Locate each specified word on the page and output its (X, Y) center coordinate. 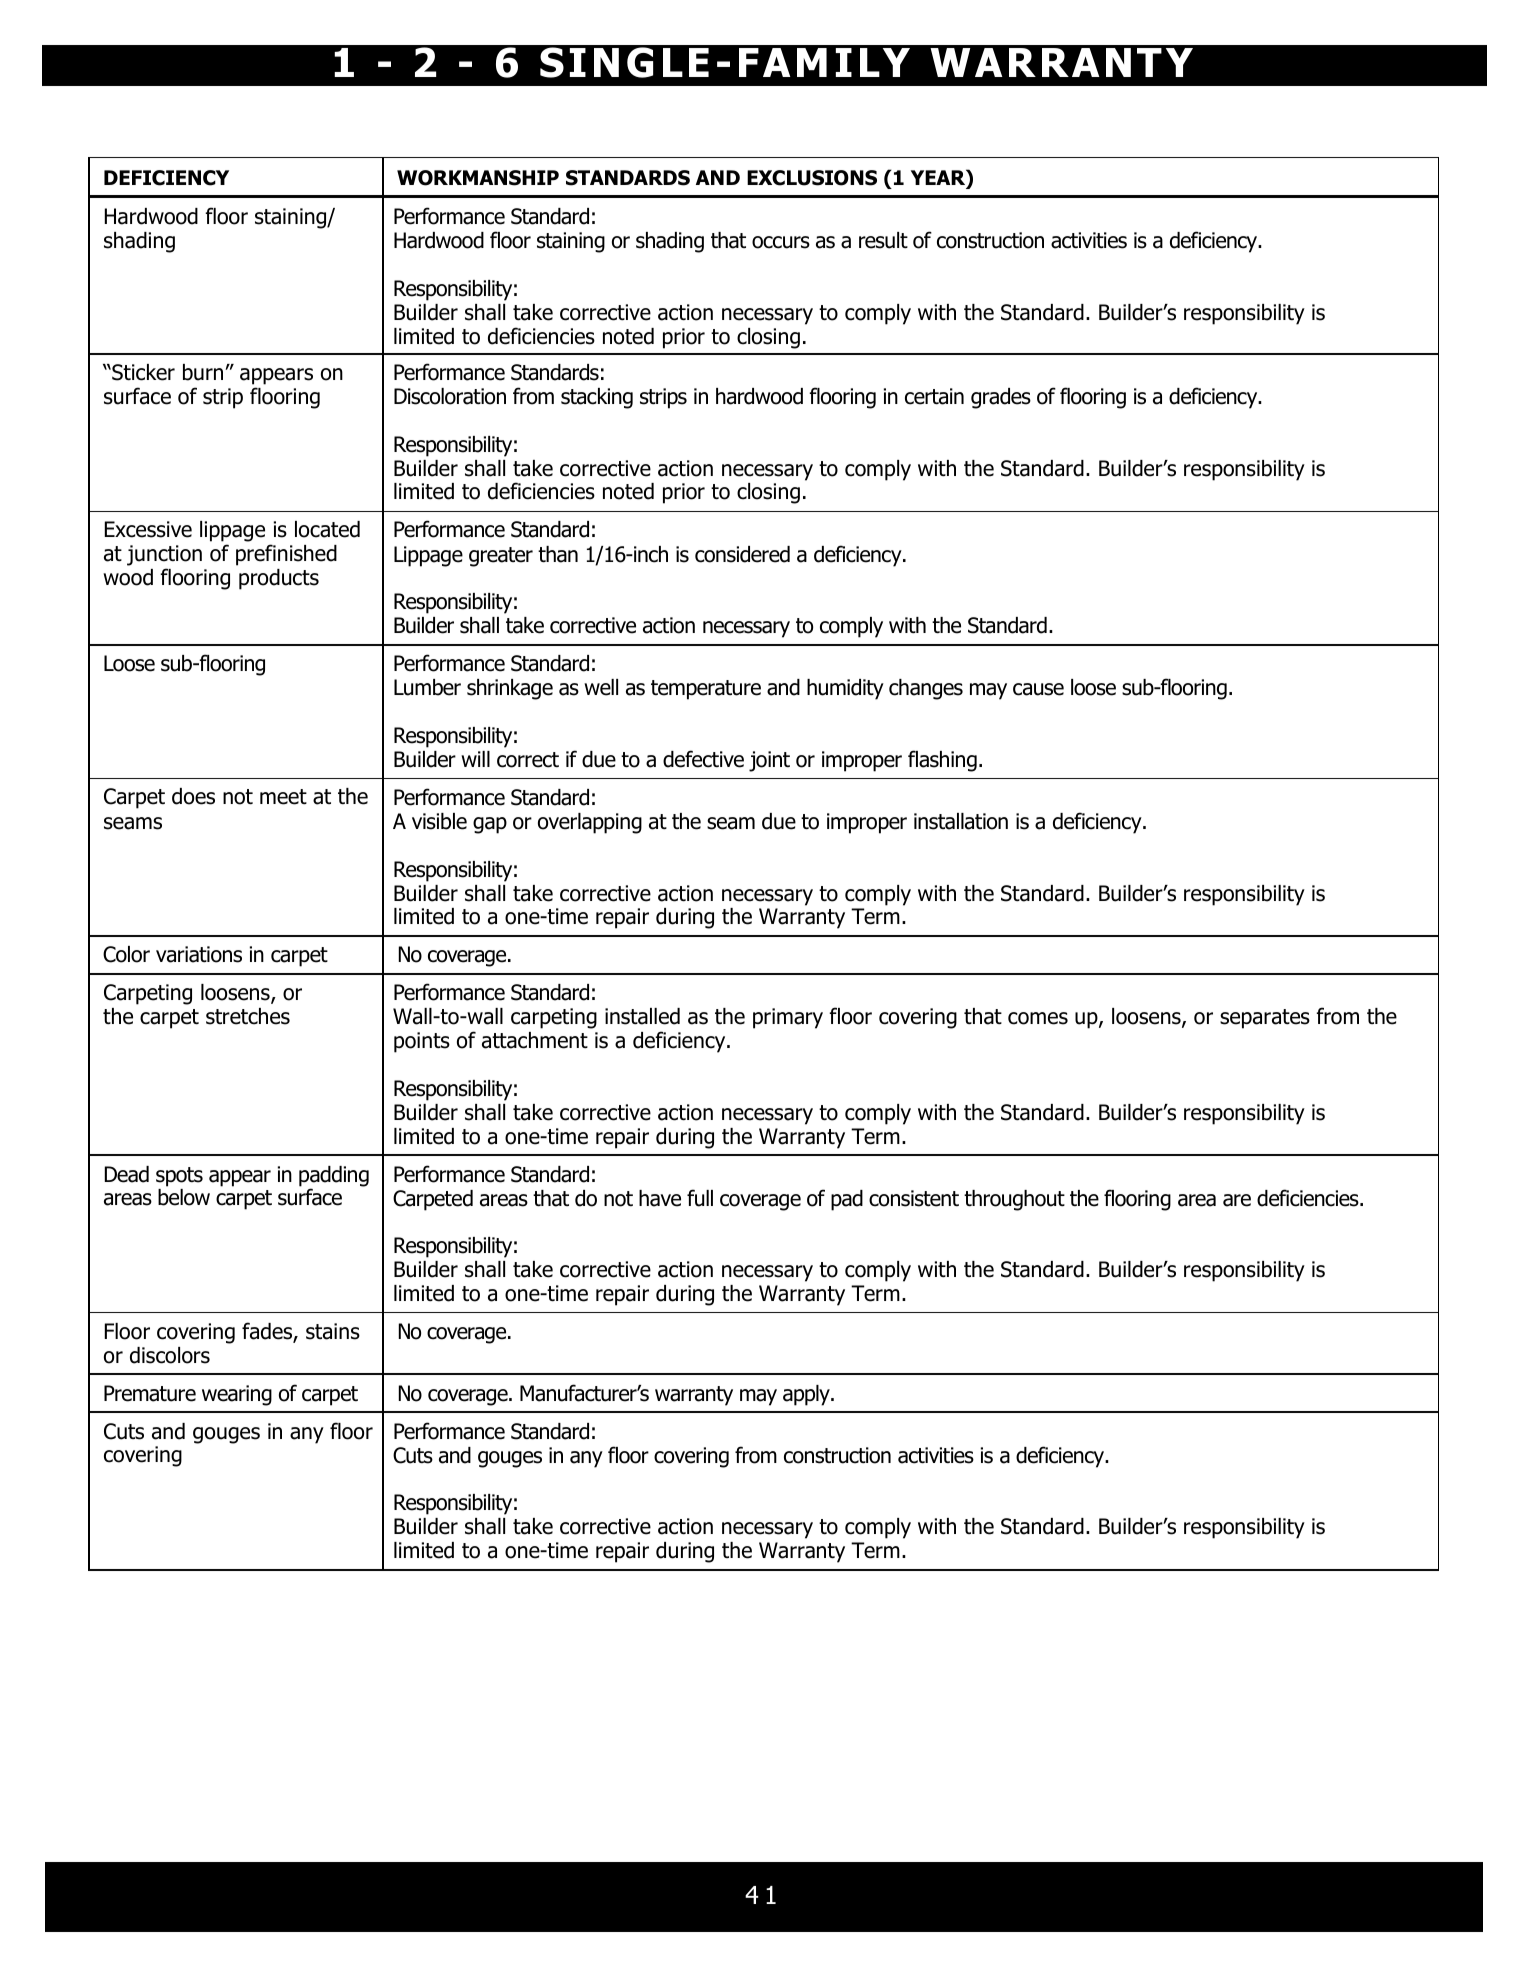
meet (283, 797)
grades (1001, 398)
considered (742, 554)
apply (807, 1395)
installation (961, 821)
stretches (248, 1016)
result (883, 240)
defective (703, 759)
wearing (237, 1395)
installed (642, 1016)
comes (1038, 1018)
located (327, 529)
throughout (1014, 1200)
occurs (781, 242)
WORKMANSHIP (478, 178)
